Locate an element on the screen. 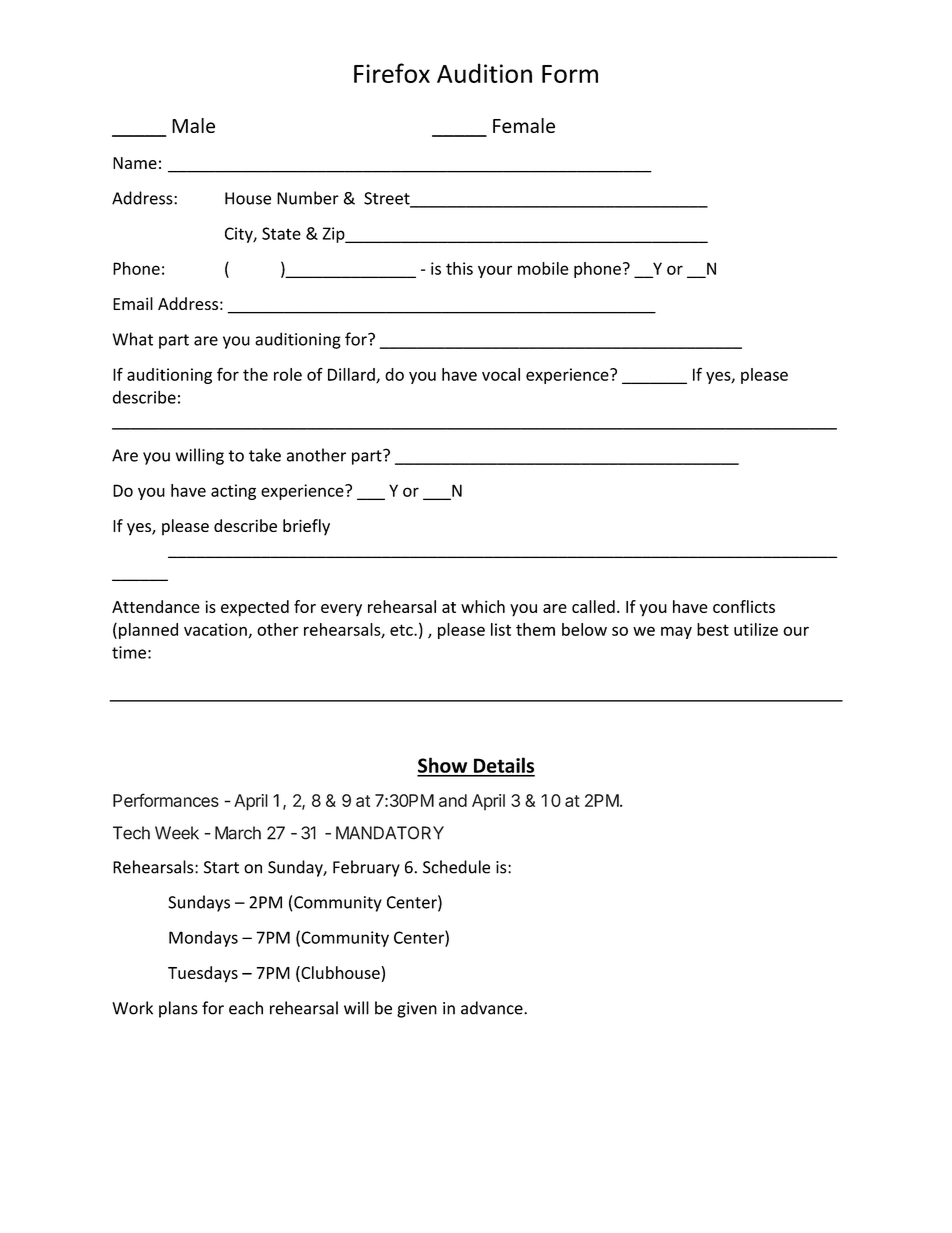 This screenshot has width=952, height=1233. given is located at coordinates (417, 1010).
